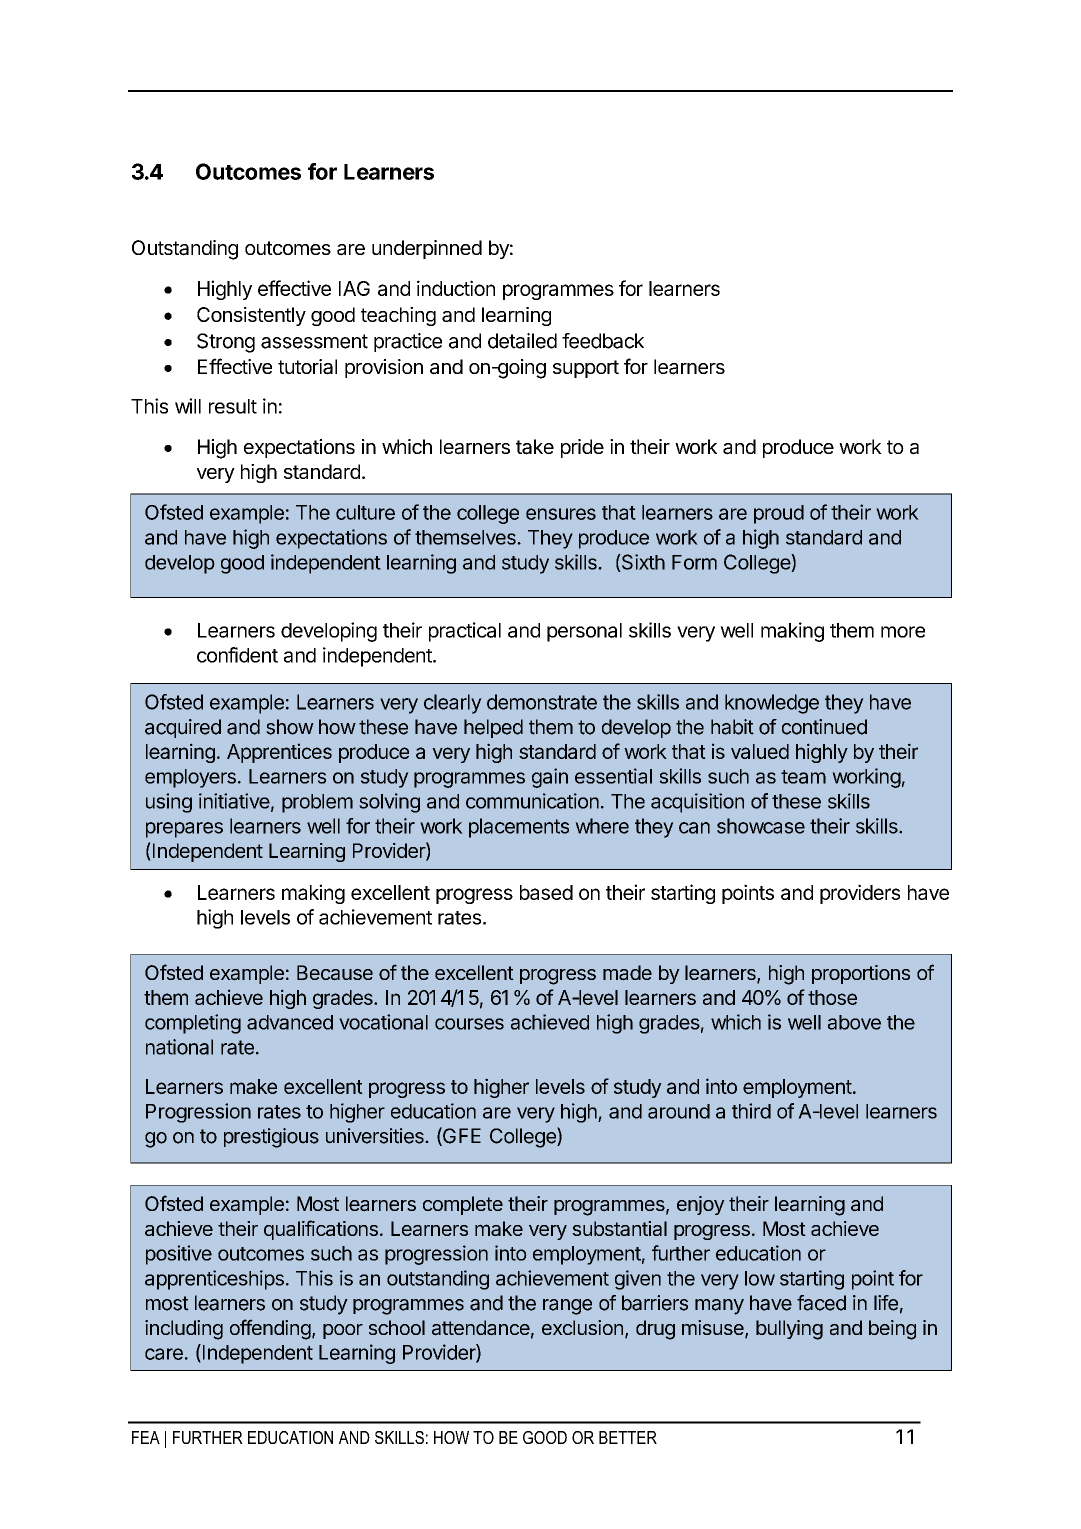 The image size is (1081, 1529). What do you see at coordinates (772, 704) in the page?
I see `knowledge` at bounding box center [772, 704].
